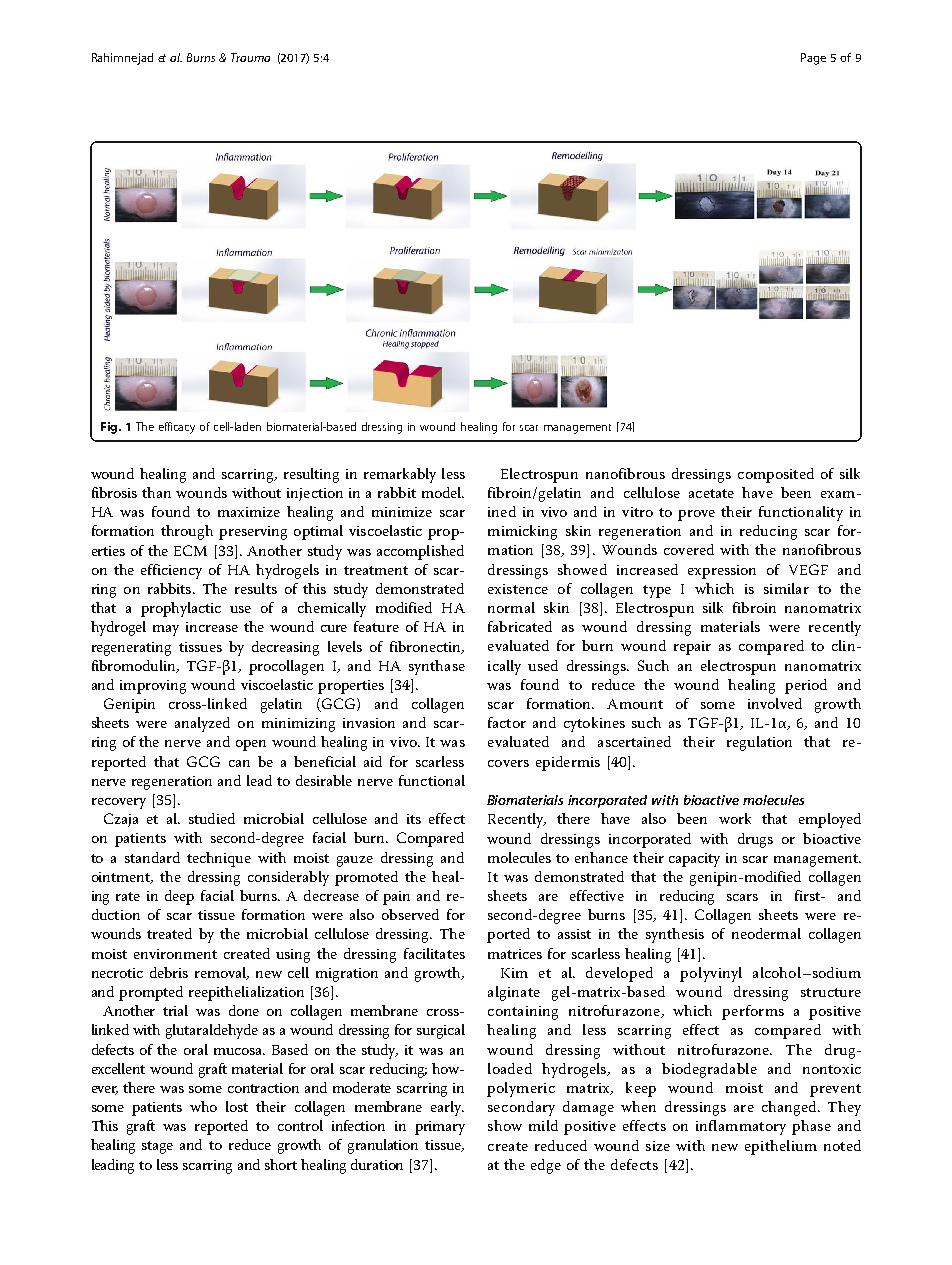  Describe the element at coordinates (440, 1128) in the screenshot. I see `primary` at that location.
